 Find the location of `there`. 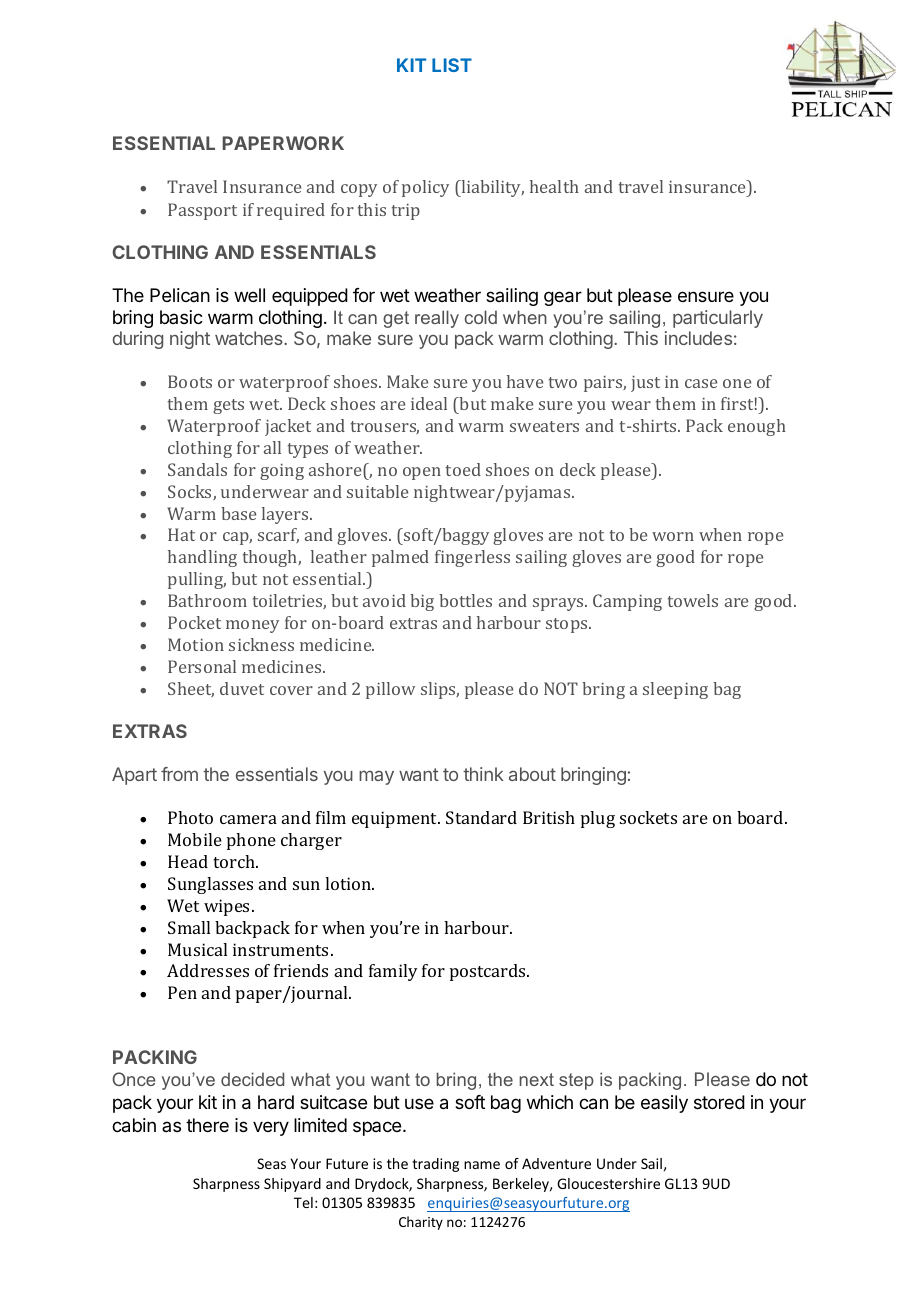

there is located at coordinates (207, 1125).
